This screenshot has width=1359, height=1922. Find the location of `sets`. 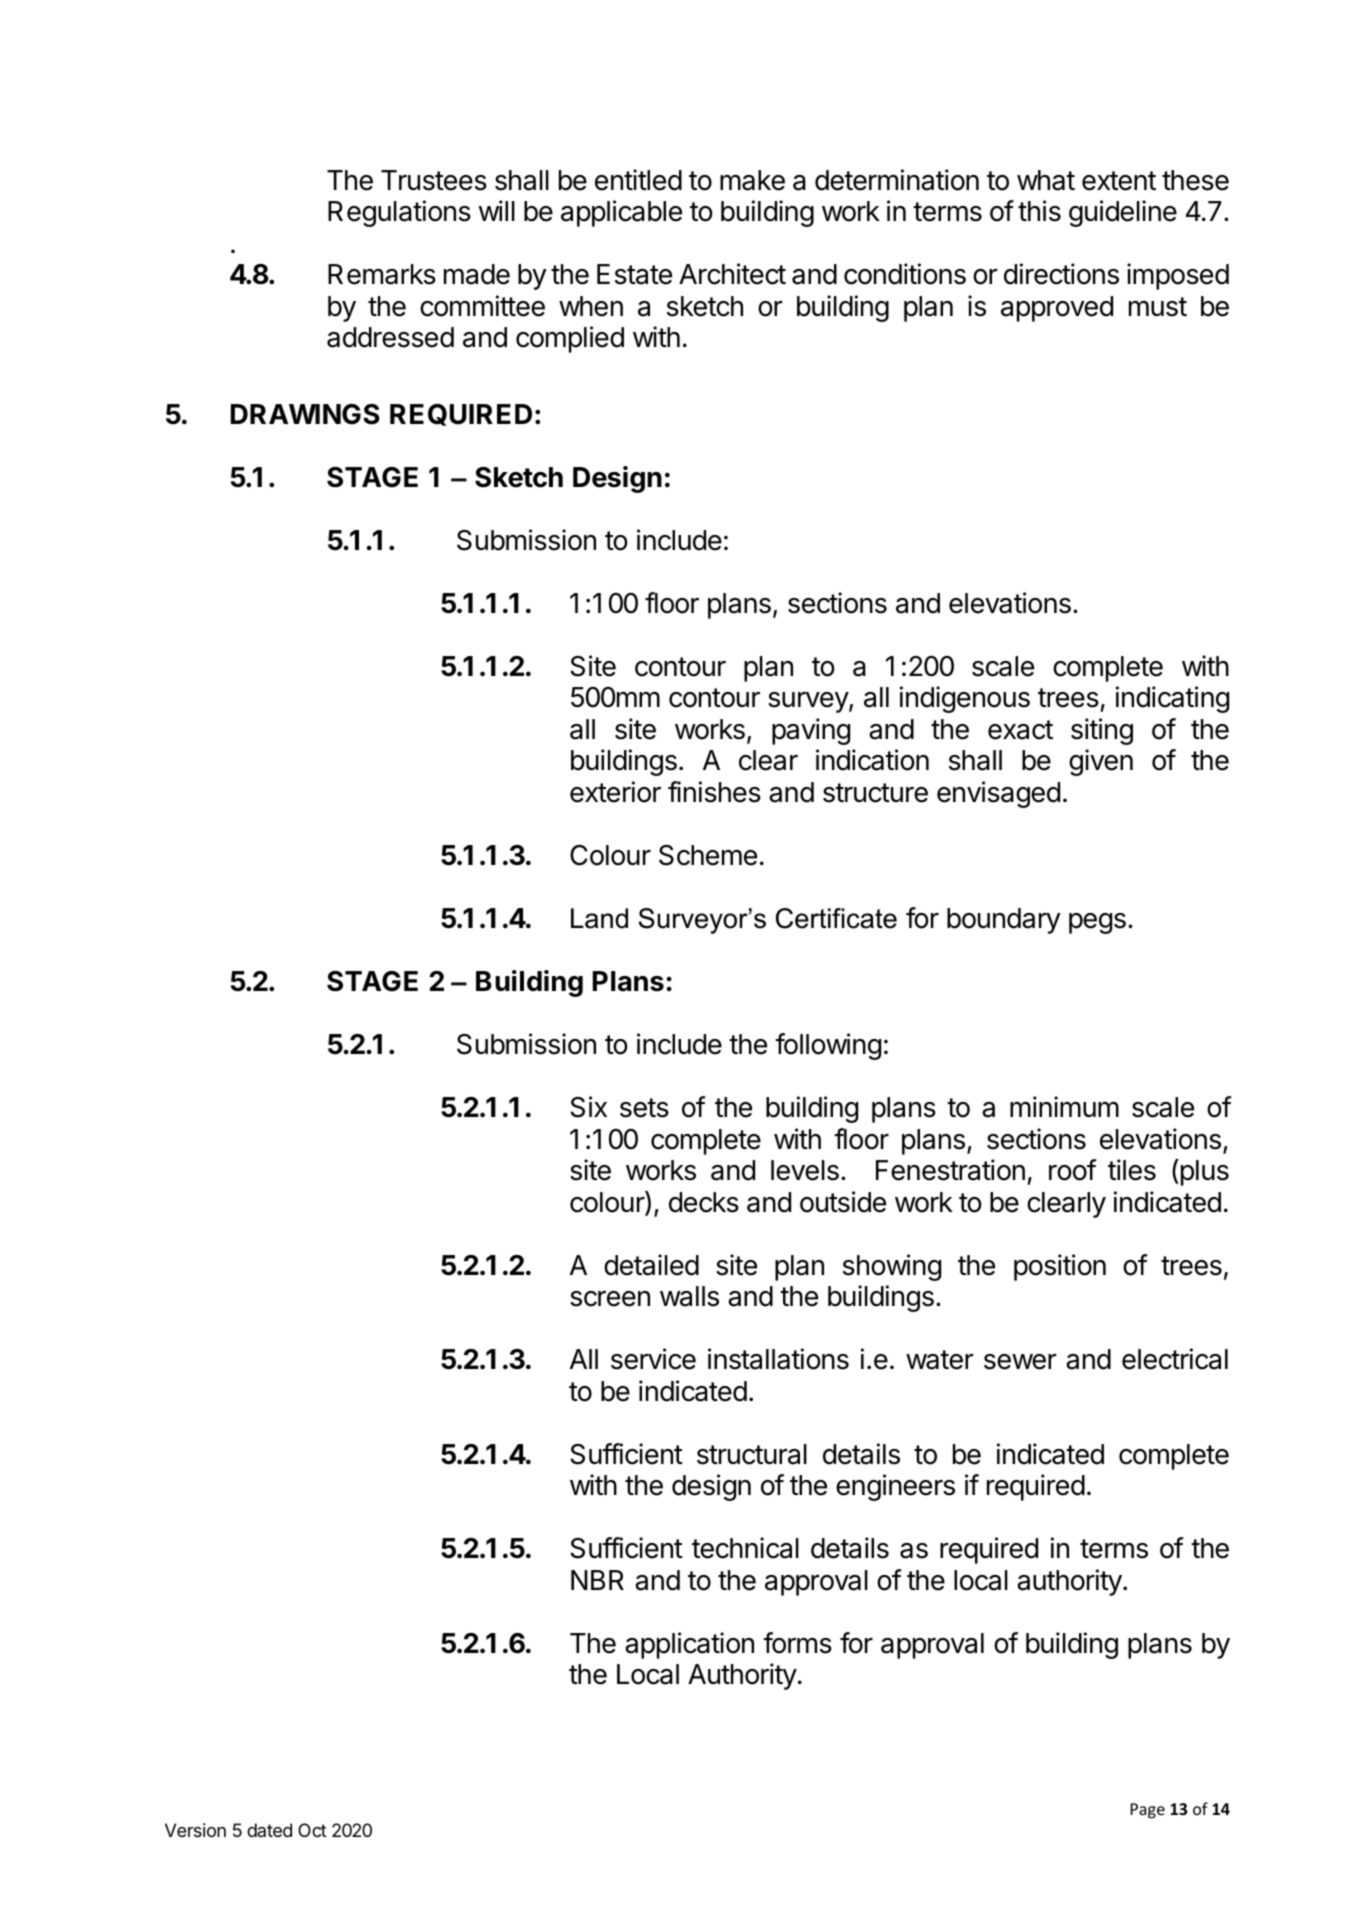

sets is located at coordinates (644, 1108).
